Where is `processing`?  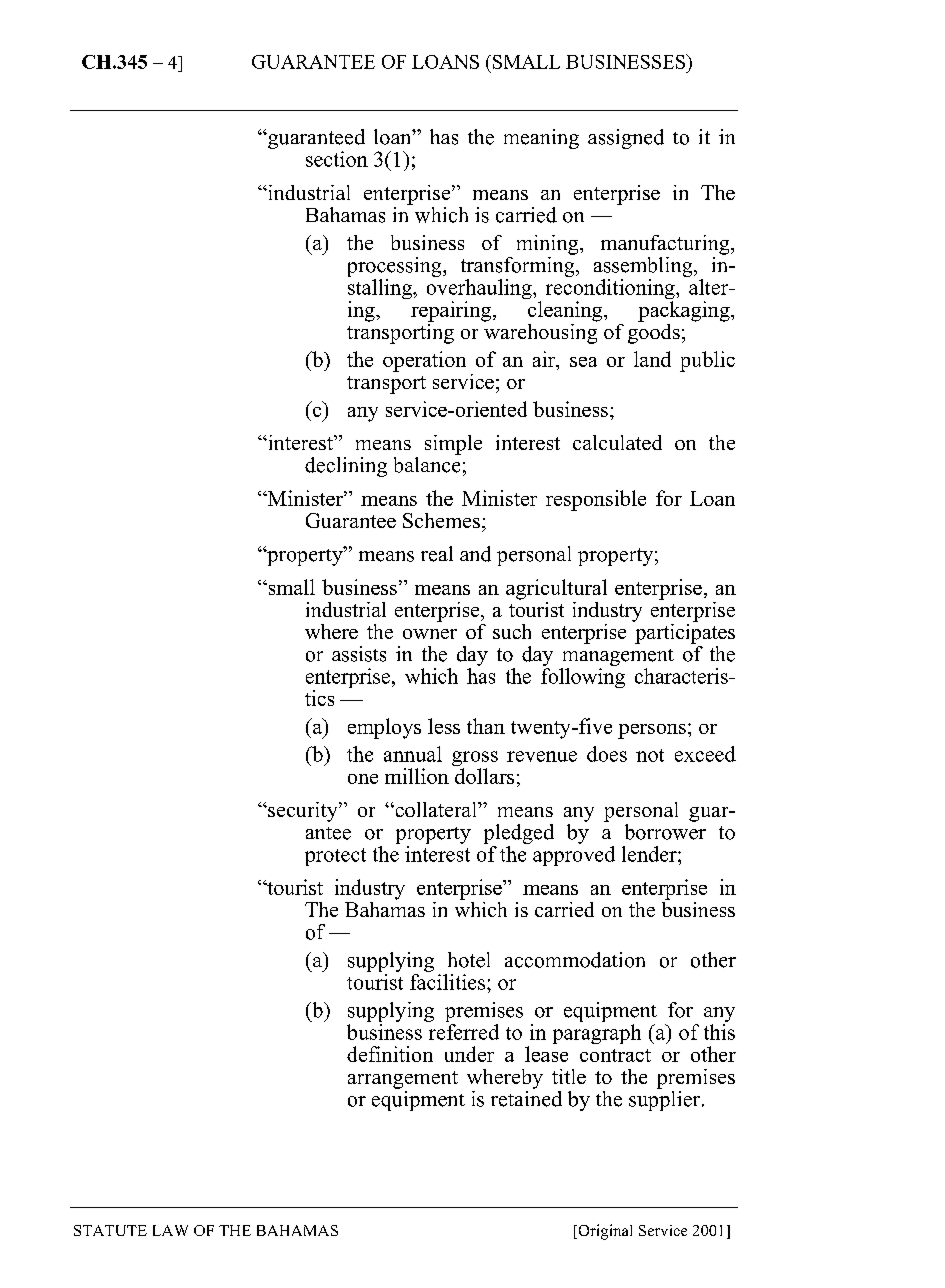 processing is located at coordinates (396, 267).
